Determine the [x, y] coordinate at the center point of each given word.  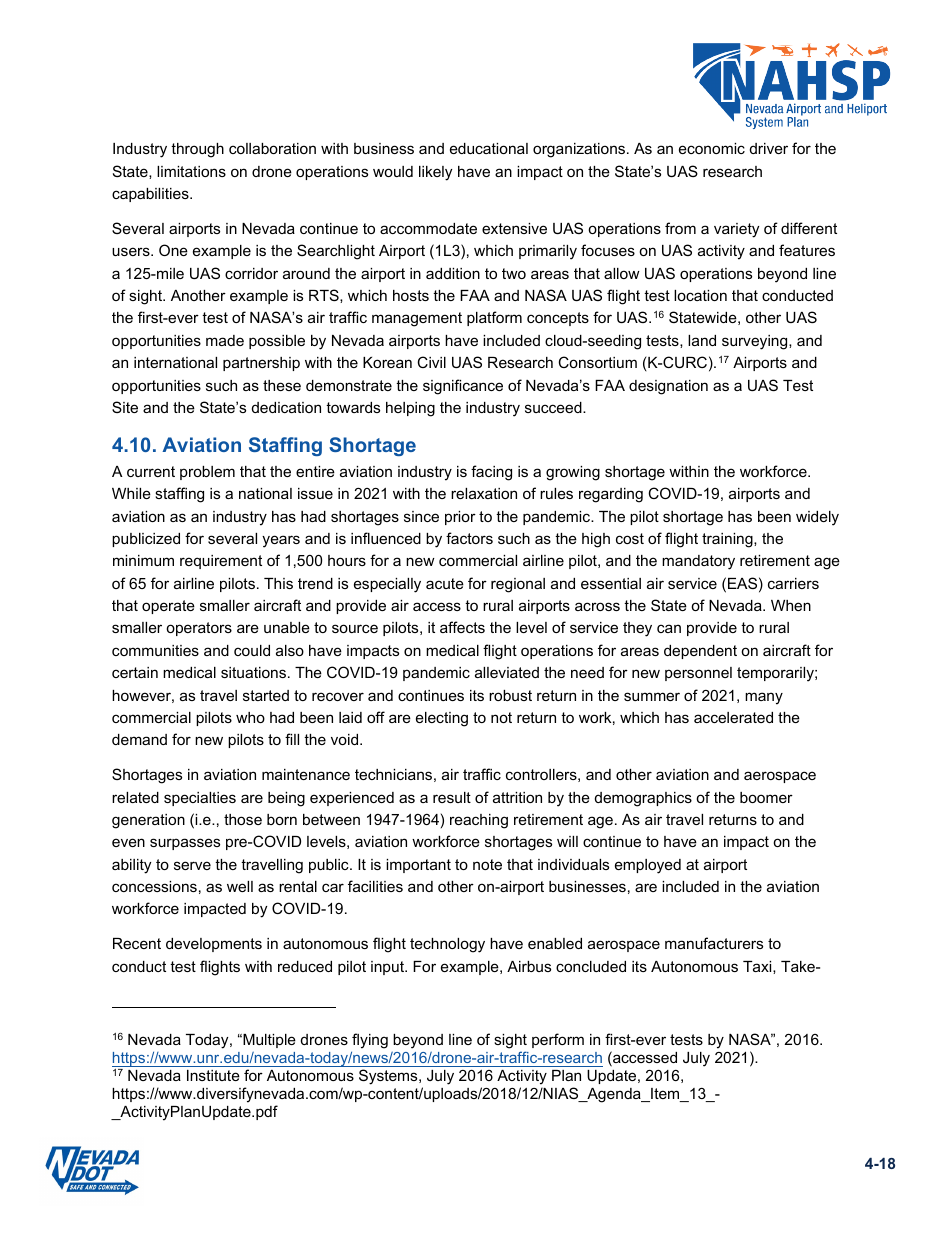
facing [491, 473]
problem [207, 473]
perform [558, 1040]
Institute [213, 1075]
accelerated [733, 717]
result [452, 797]
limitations [191, 171]
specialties [200, 799]
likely [435, 173]
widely [817, 518]
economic [712, 148]
